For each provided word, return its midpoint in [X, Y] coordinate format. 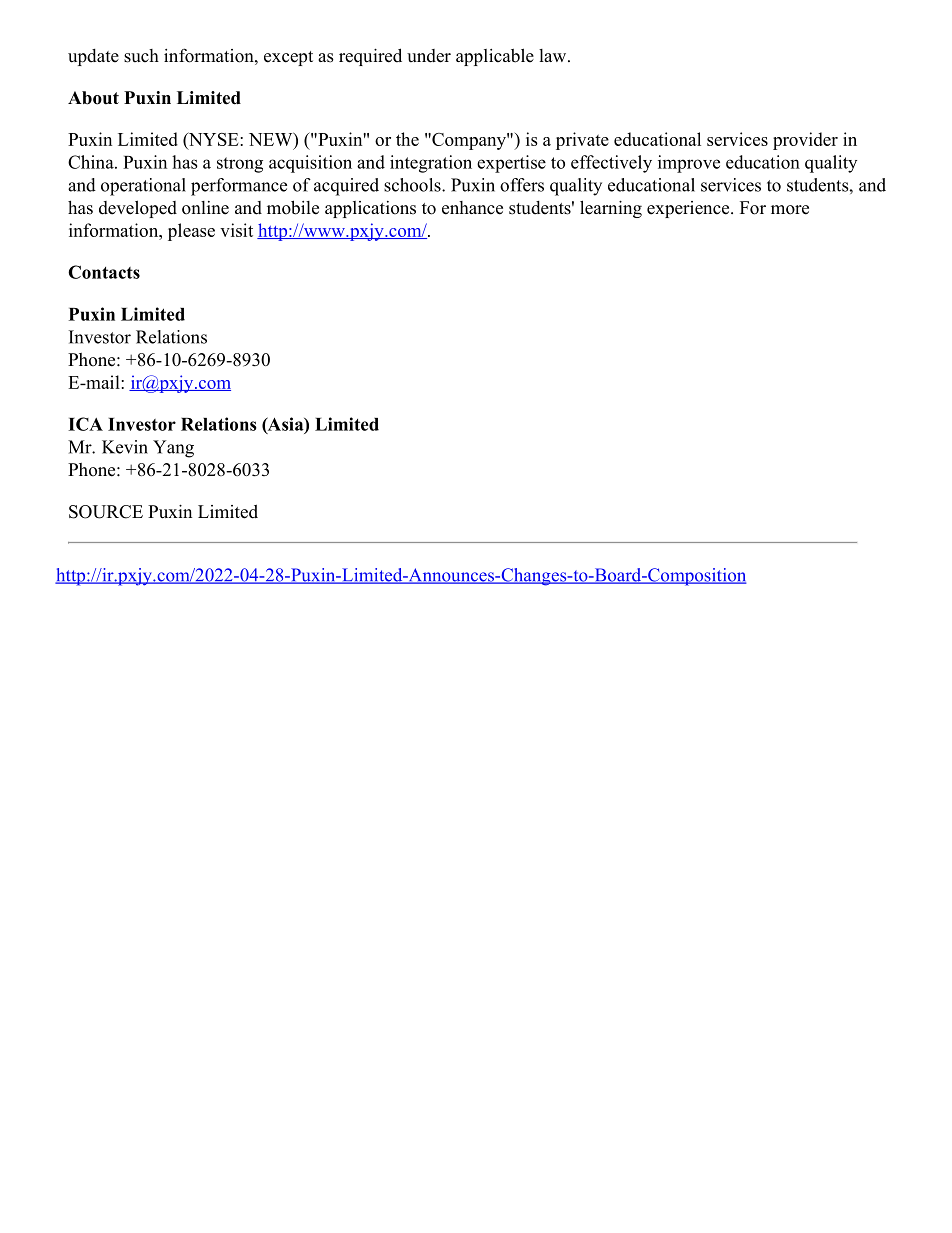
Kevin [125, 447]
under [429, 56]
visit [236, 230]
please [191, 232]
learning [611, 209]
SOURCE [106, 512]
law [554, 55]
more [790, 210]
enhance [472, 208]
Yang [173, 449]
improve [689, 164]
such [141, 56]
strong [240, 165]
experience [689, 209]
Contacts [104, 272]
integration [431, 164]
